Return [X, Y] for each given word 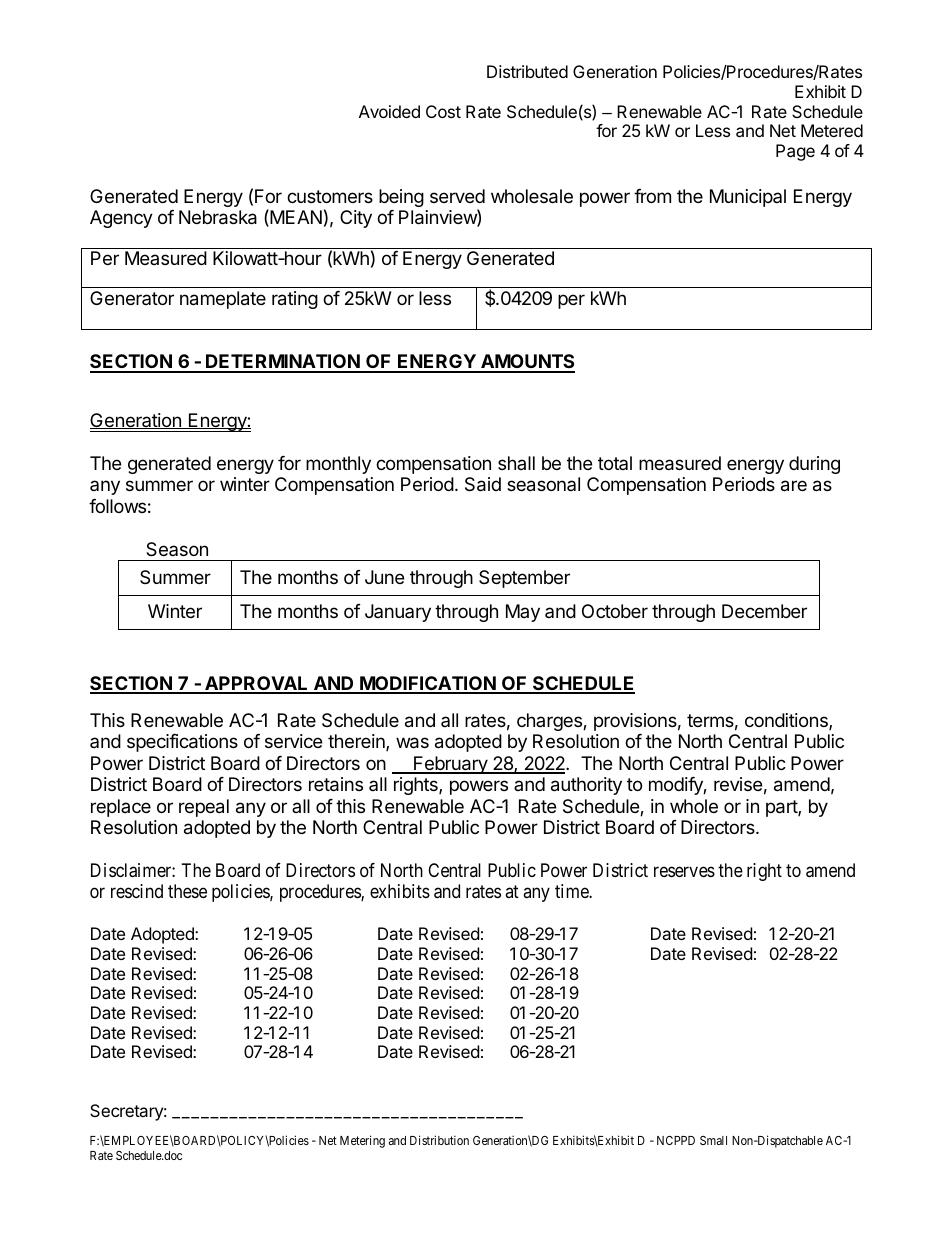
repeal [204, 808]
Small [713, 1140]
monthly [338, 465]
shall [516, 463]
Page [795, 152]
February [450, 765]
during [814, 465]
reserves [684, 871]
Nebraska [218, 217]
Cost [443, 111]
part [782, 808]
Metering [362, 1141]
